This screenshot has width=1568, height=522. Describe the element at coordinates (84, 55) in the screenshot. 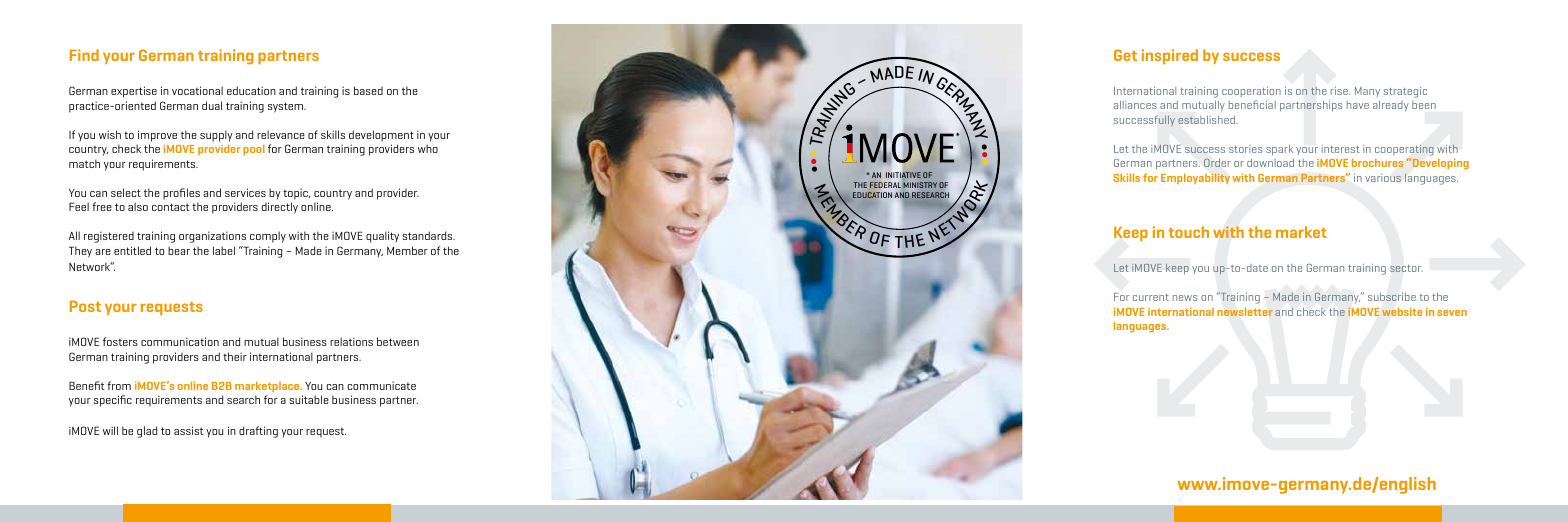

I see `Find` at that location.
